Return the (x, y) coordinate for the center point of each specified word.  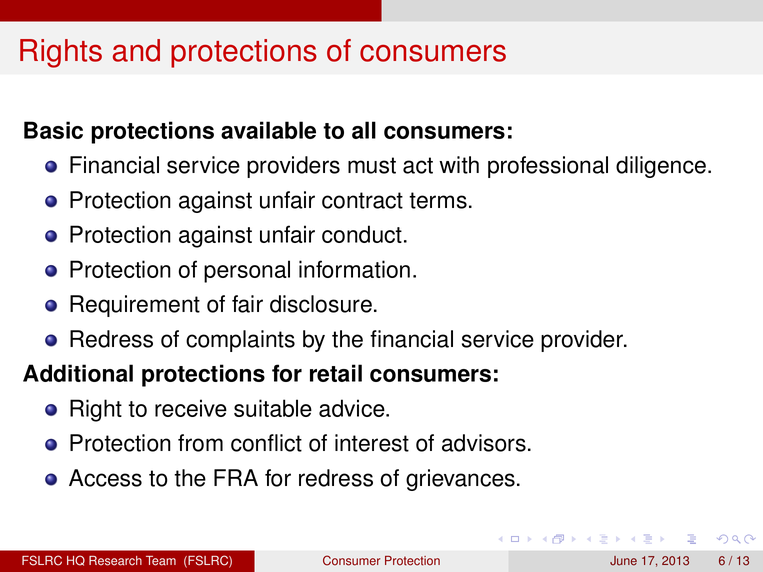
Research (115, 561)
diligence (661, 167)
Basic (53, 130)
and (136, 50)
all (364, 130)
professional (548, 167)
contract (362, 200)
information (354, 269)
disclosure (321, 304)
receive (191, 408)
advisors (484, 443)
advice (353, 408)
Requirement (135, 306)
